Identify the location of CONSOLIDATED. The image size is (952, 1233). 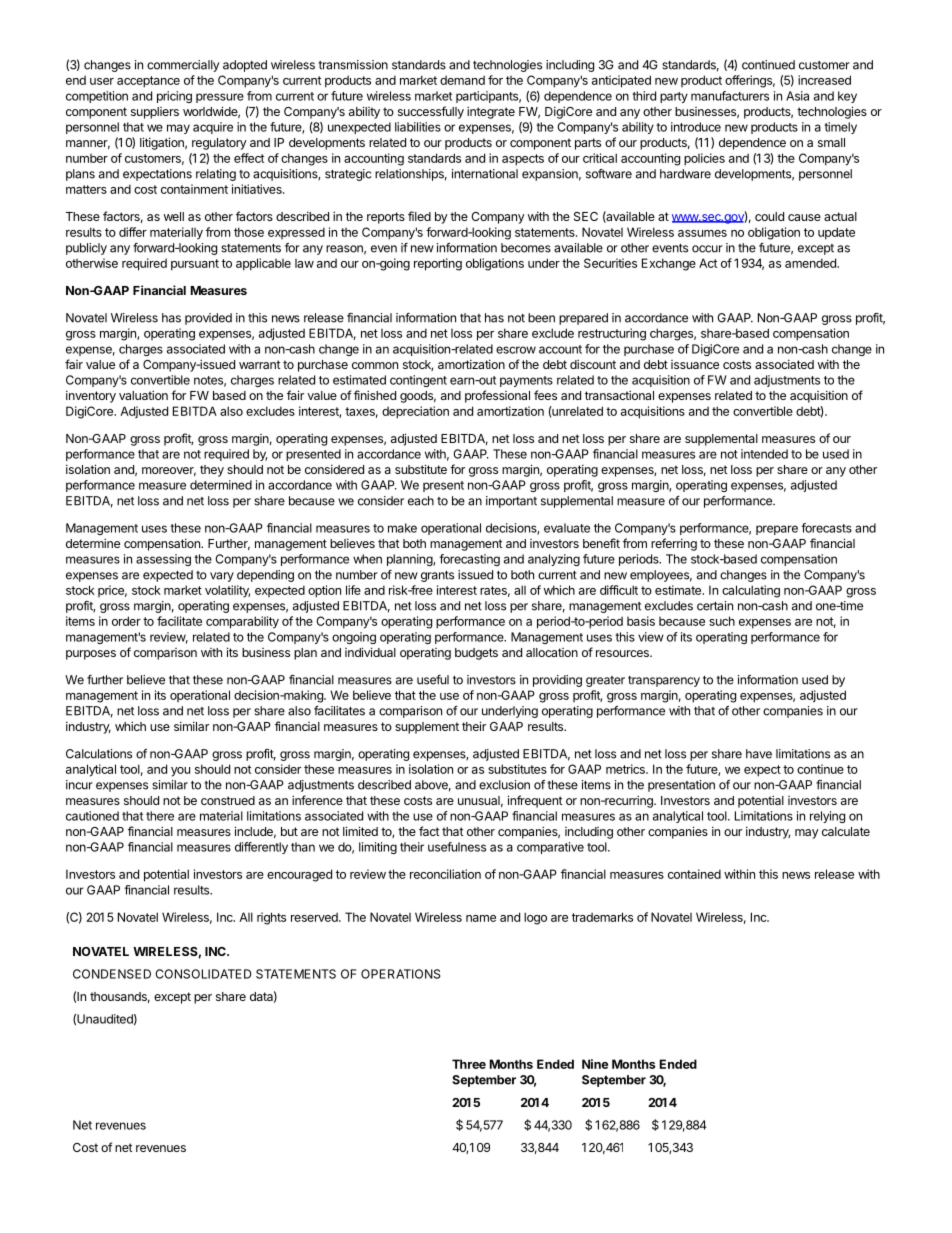
(203, 974).
